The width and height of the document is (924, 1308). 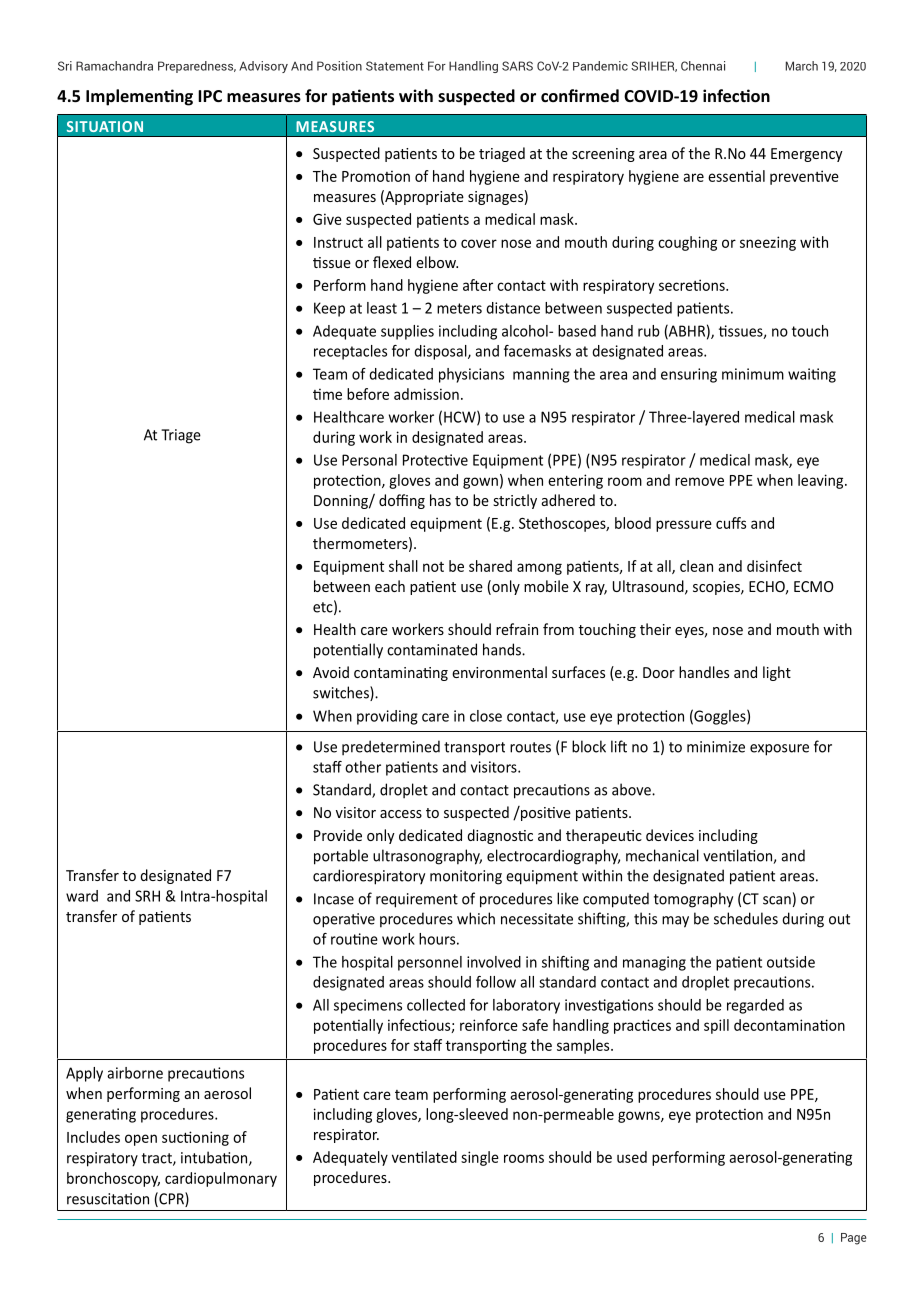 I want to click on Page, so click(x=853, y=1239).
